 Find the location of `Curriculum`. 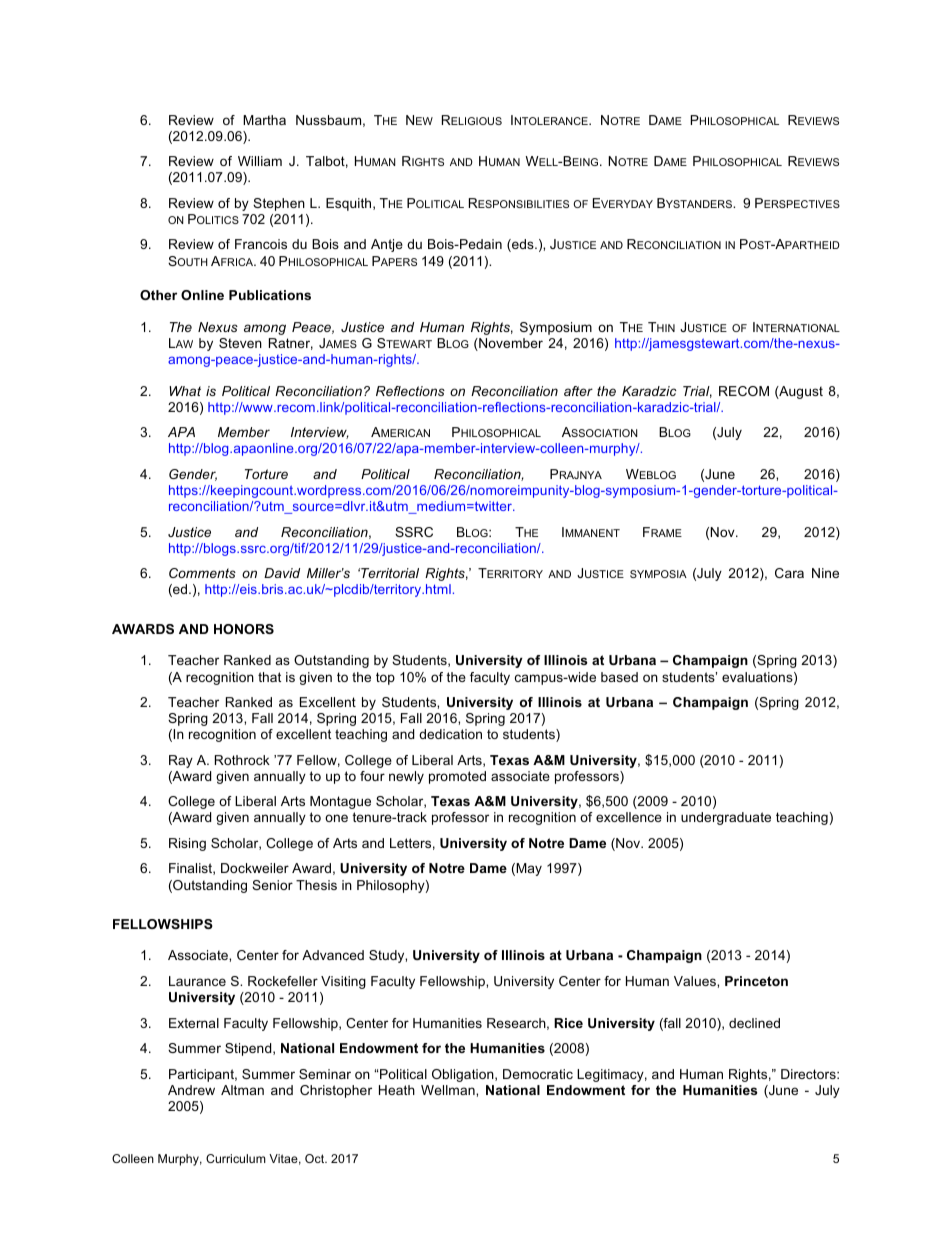

Curriculum is located at coordinates (236, 1158).
